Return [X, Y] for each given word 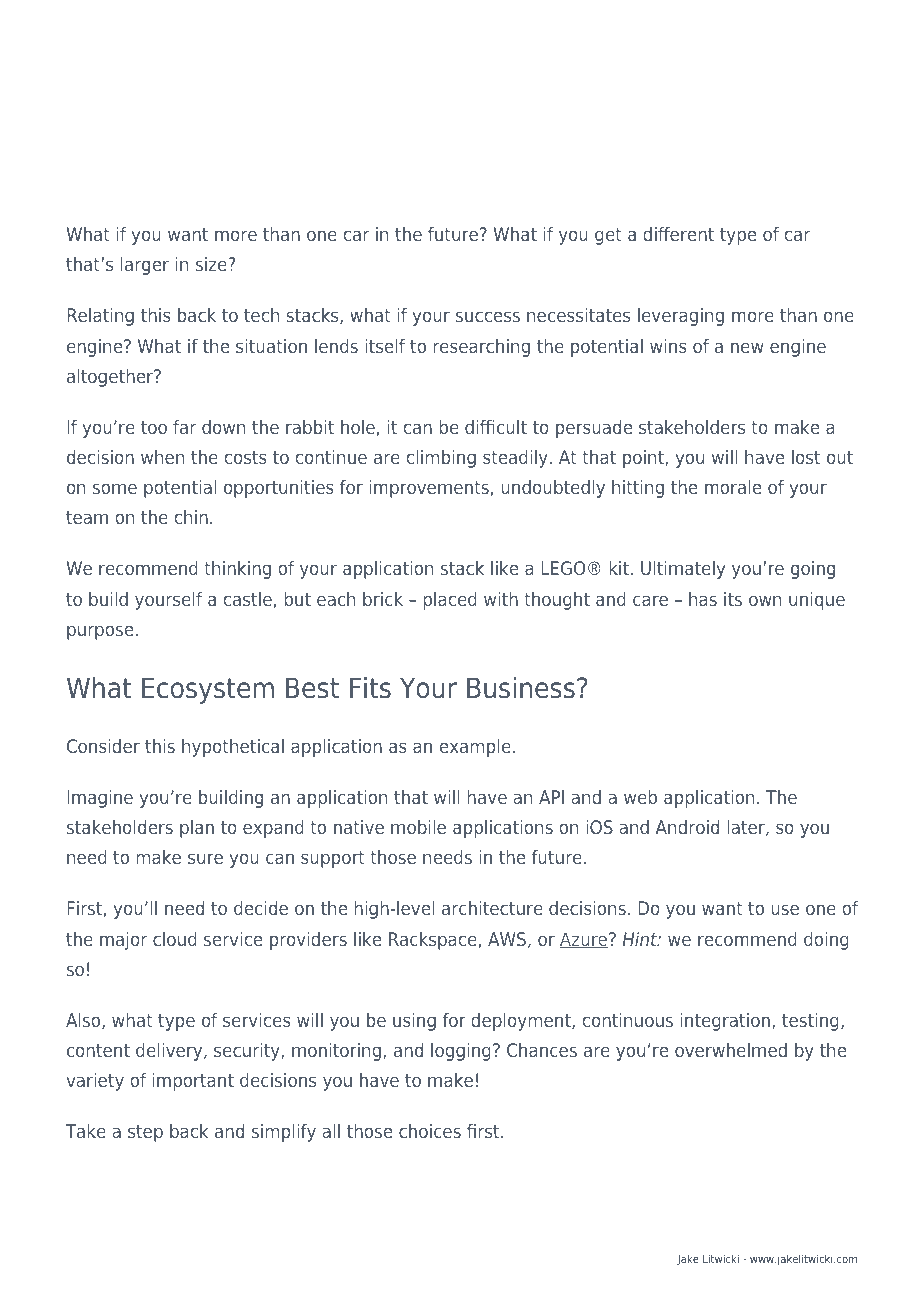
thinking [237, 570]
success [488, 316]
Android [687, 827]
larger [145, 266]
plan [197, 829]
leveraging [681, 317]
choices [430, 1131]
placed [450, 601]
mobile [418, 827]
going [813, 570]
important [193, 1082]
